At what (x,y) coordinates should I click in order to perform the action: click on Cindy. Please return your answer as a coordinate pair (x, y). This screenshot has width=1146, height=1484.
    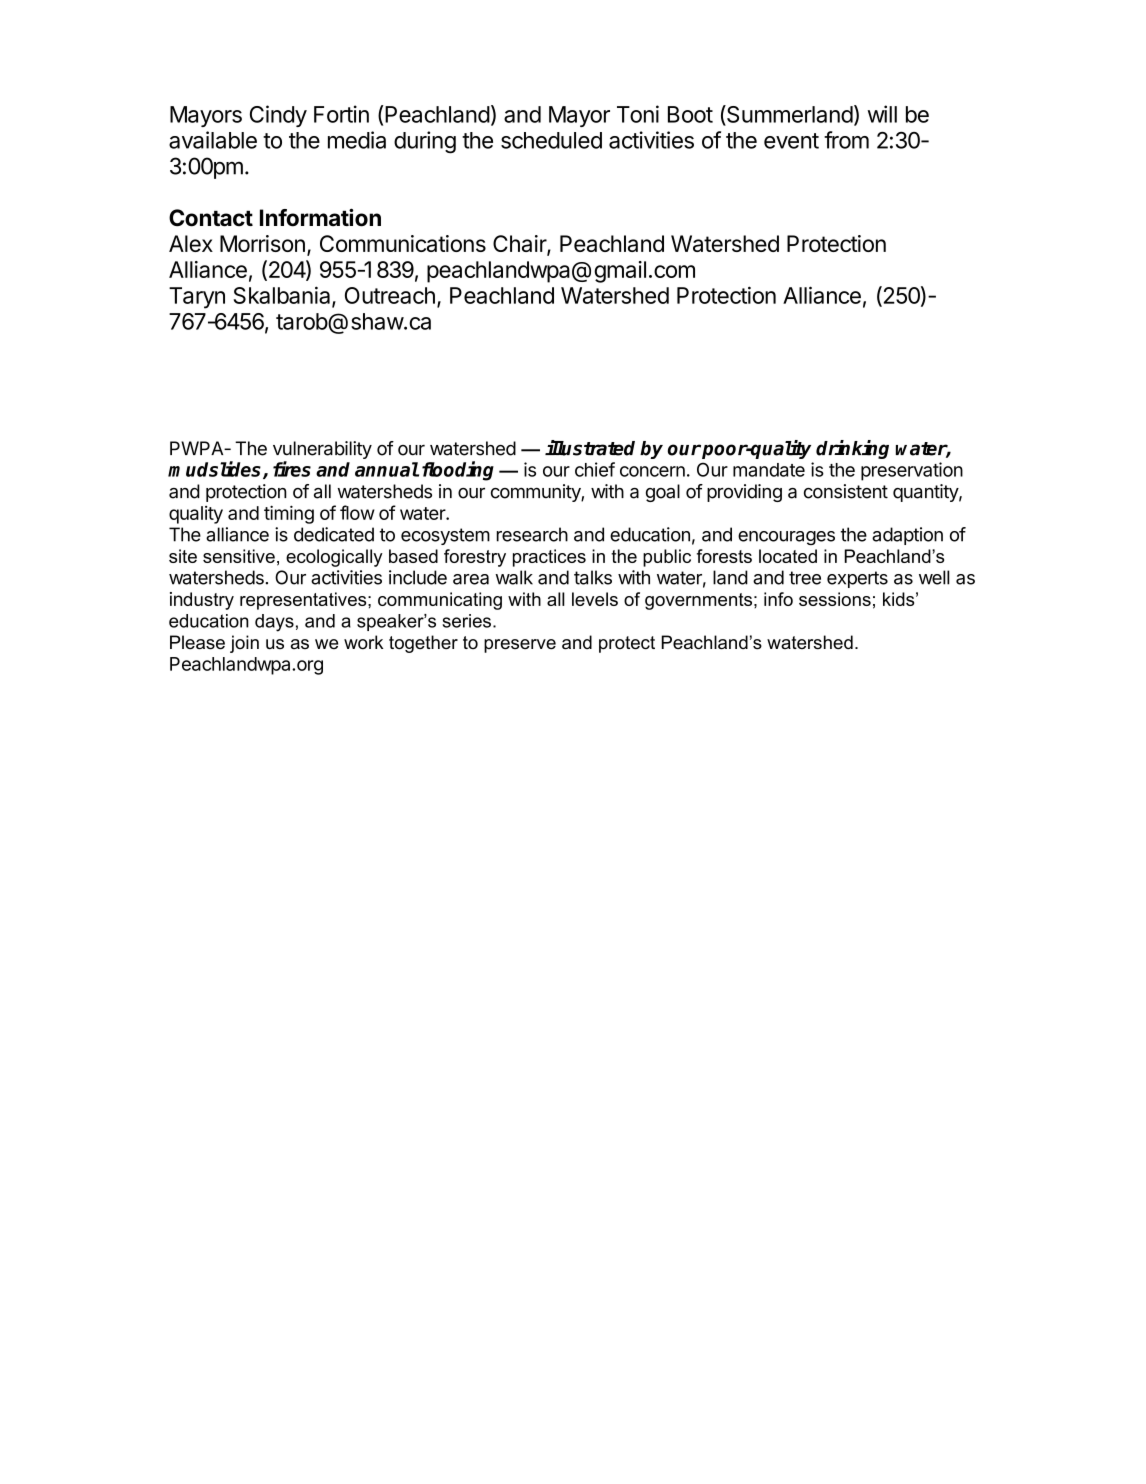
    Looking at the image, I should click on (278, 116).
